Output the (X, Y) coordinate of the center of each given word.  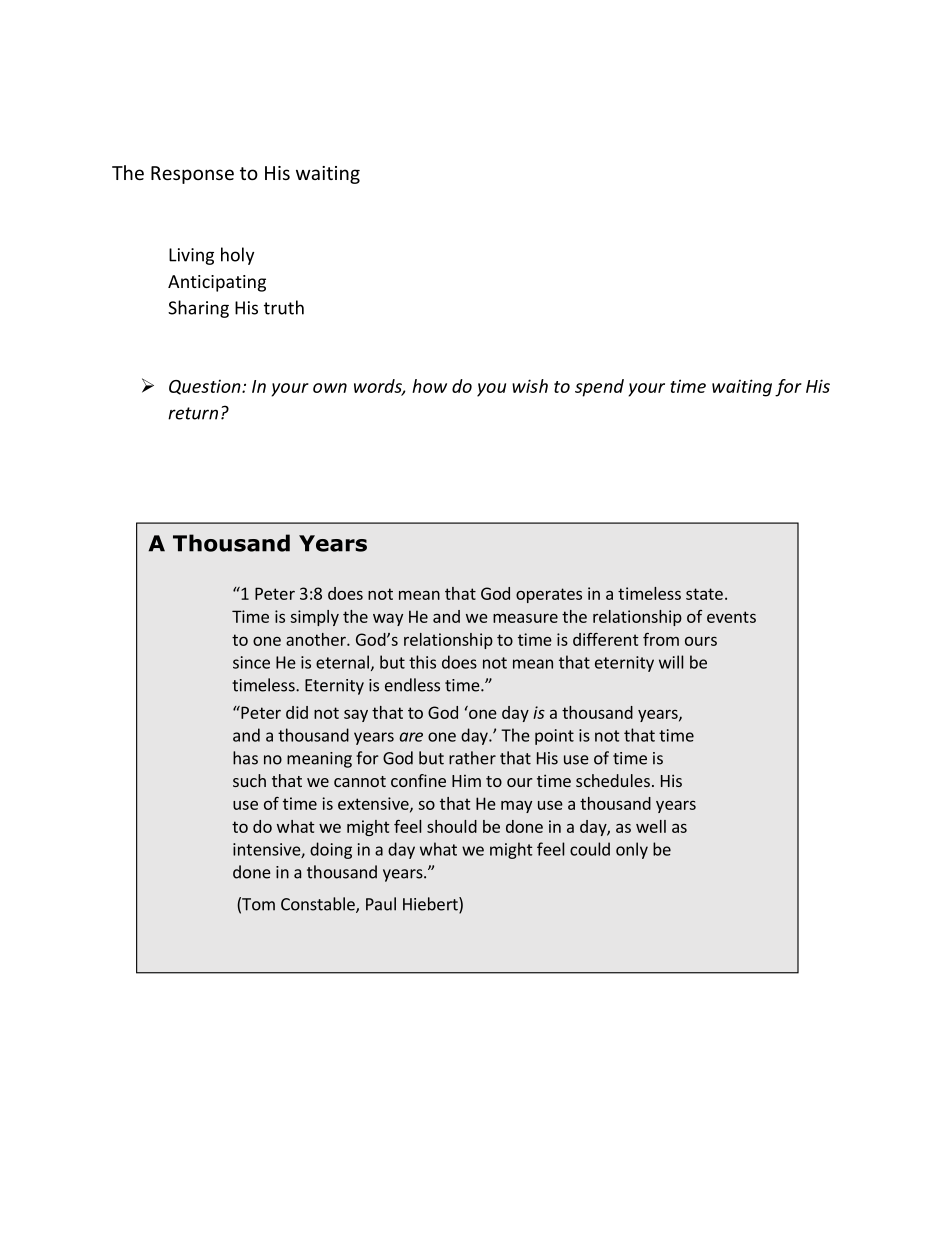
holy (237, 256)
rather (472, 758)
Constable (319, 905)
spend (599, 388)
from (661, 639)
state (704, 594)
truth (284, 307)
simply (314, 618)
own (330, 388)
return (193, 413)
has (245, 758)
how (429, 386)
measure (525, 618)
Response (192, 175)
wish (530, 386)
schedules (613, 780)
